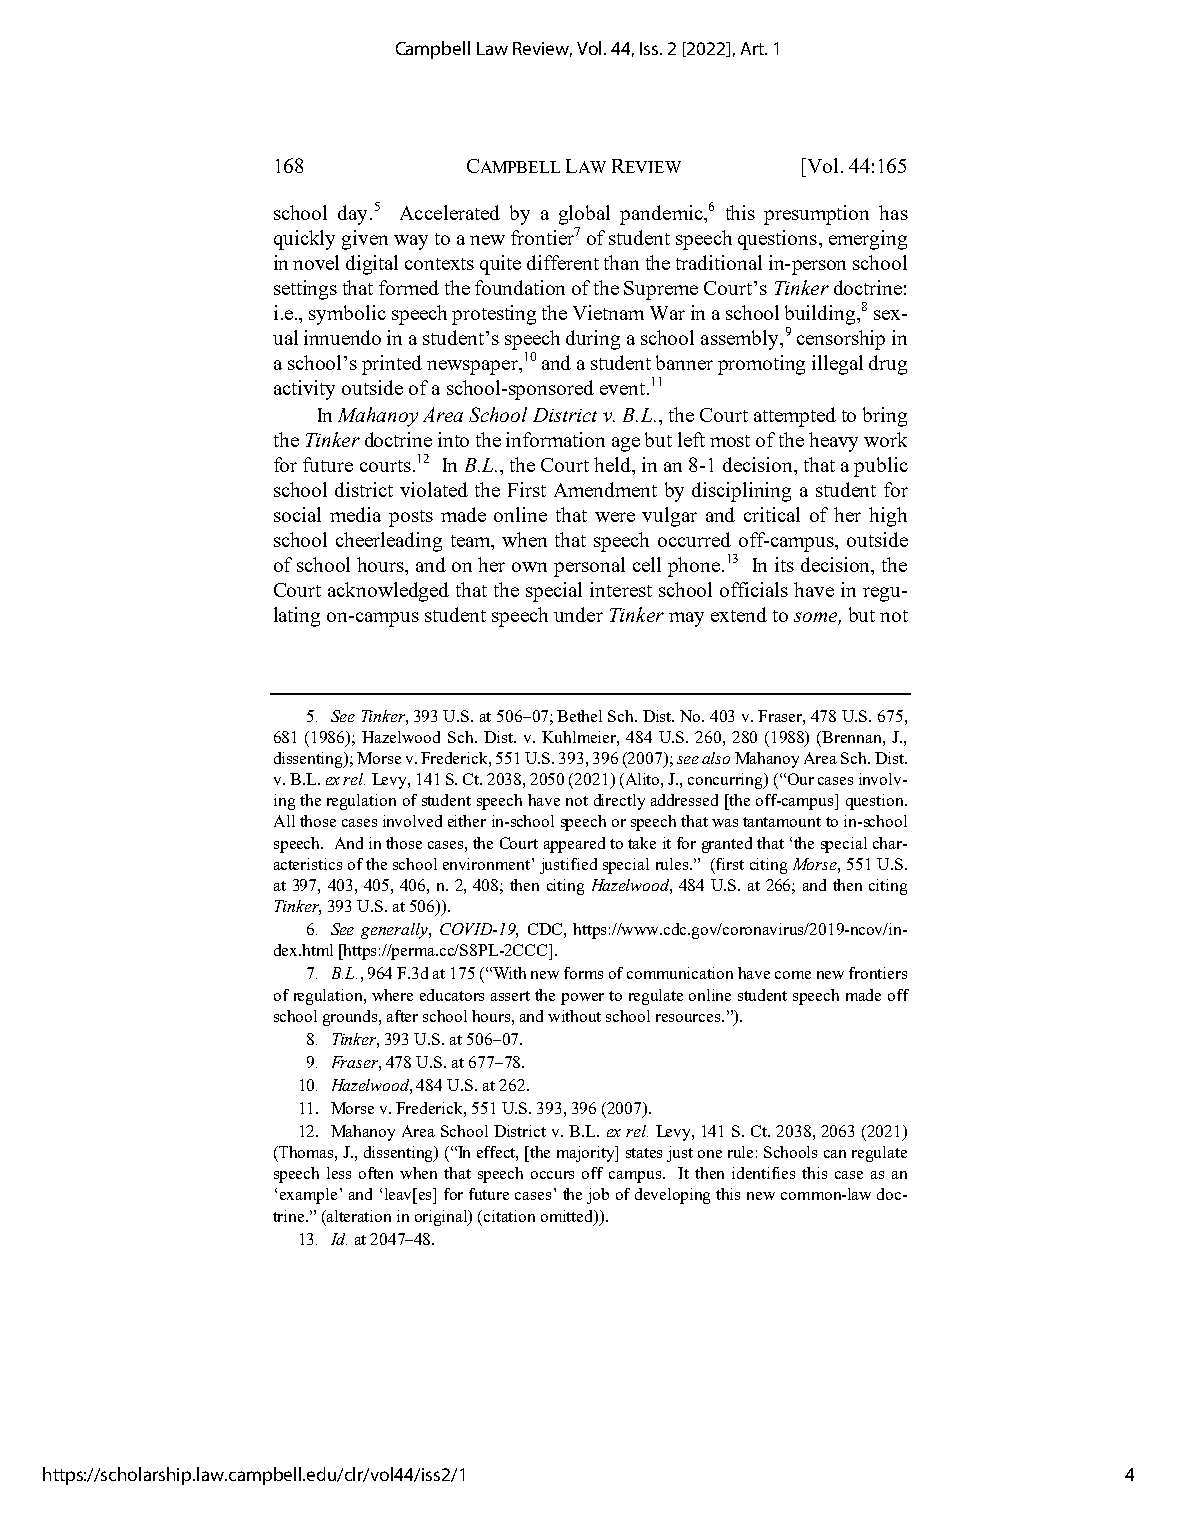  Describe the element at coordinates (450, 212) in the image. I see `Accelerated` at that location.
